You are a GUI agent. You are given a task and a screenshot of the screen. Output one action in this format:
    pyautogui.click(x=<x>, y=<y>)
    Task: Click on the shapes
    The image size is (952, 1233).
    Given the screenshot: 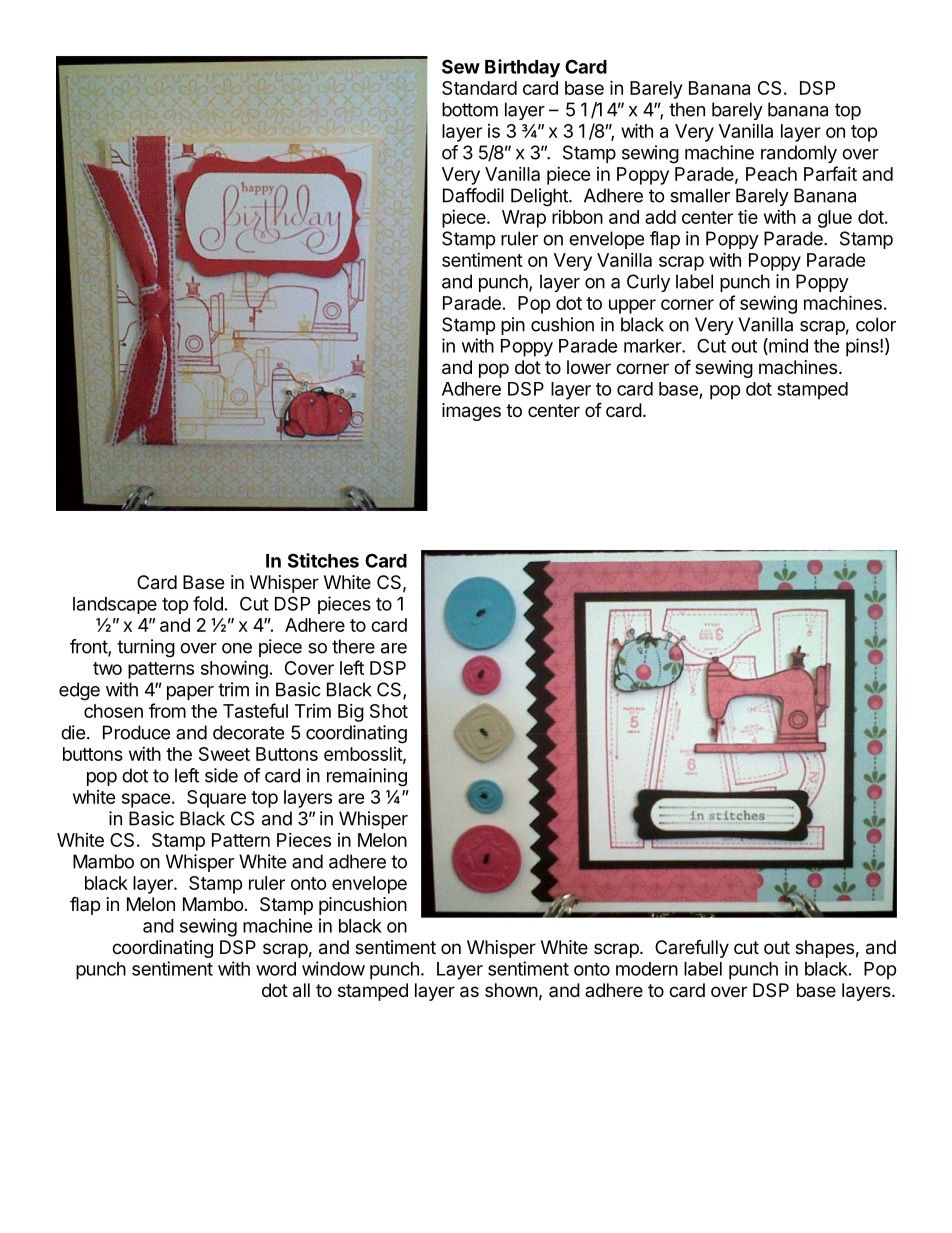 What is the action you would take?
    pyautogui.click(x=824, y=949)
